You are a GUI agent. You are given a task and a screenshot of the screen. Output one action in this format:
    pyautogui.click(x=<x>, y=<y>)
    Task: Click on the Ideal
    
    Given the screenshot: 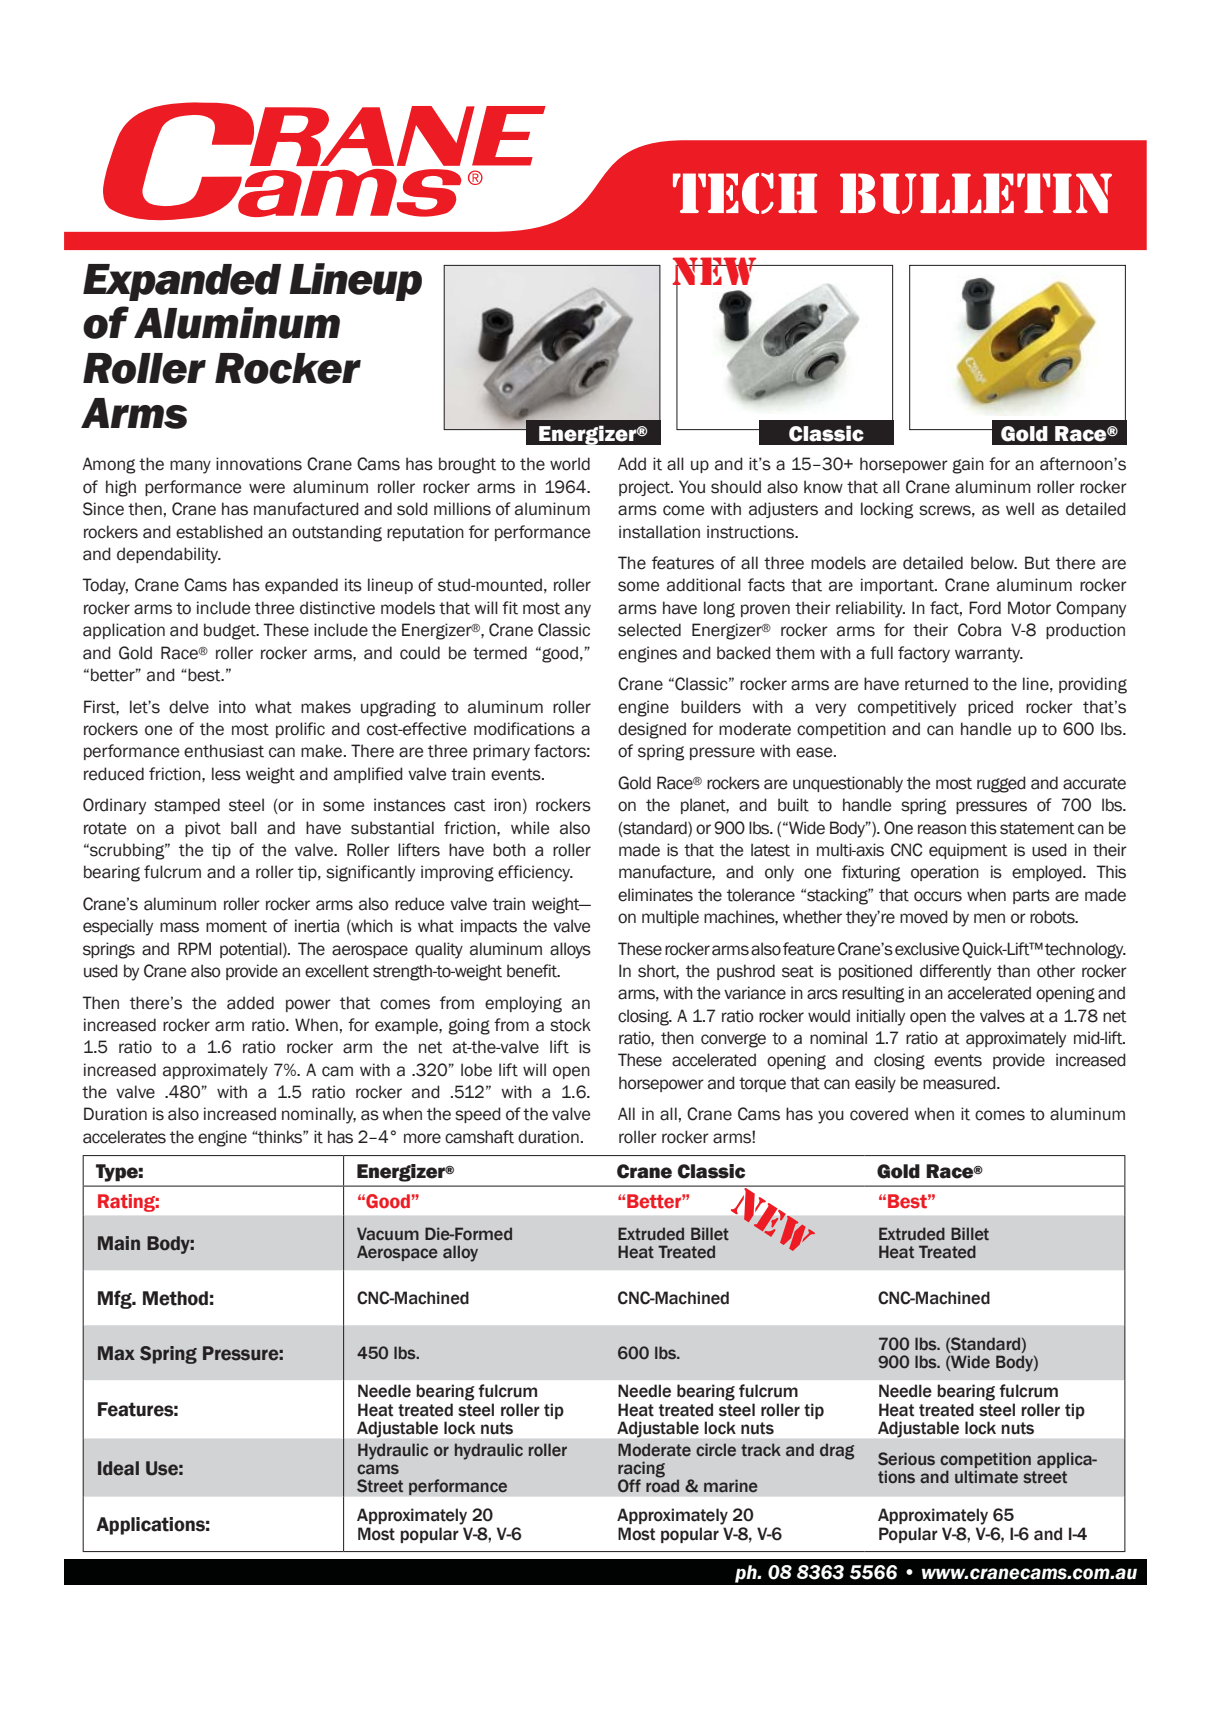 What is the action you would take?
    pyautogui.click(x=118, y=1468)
